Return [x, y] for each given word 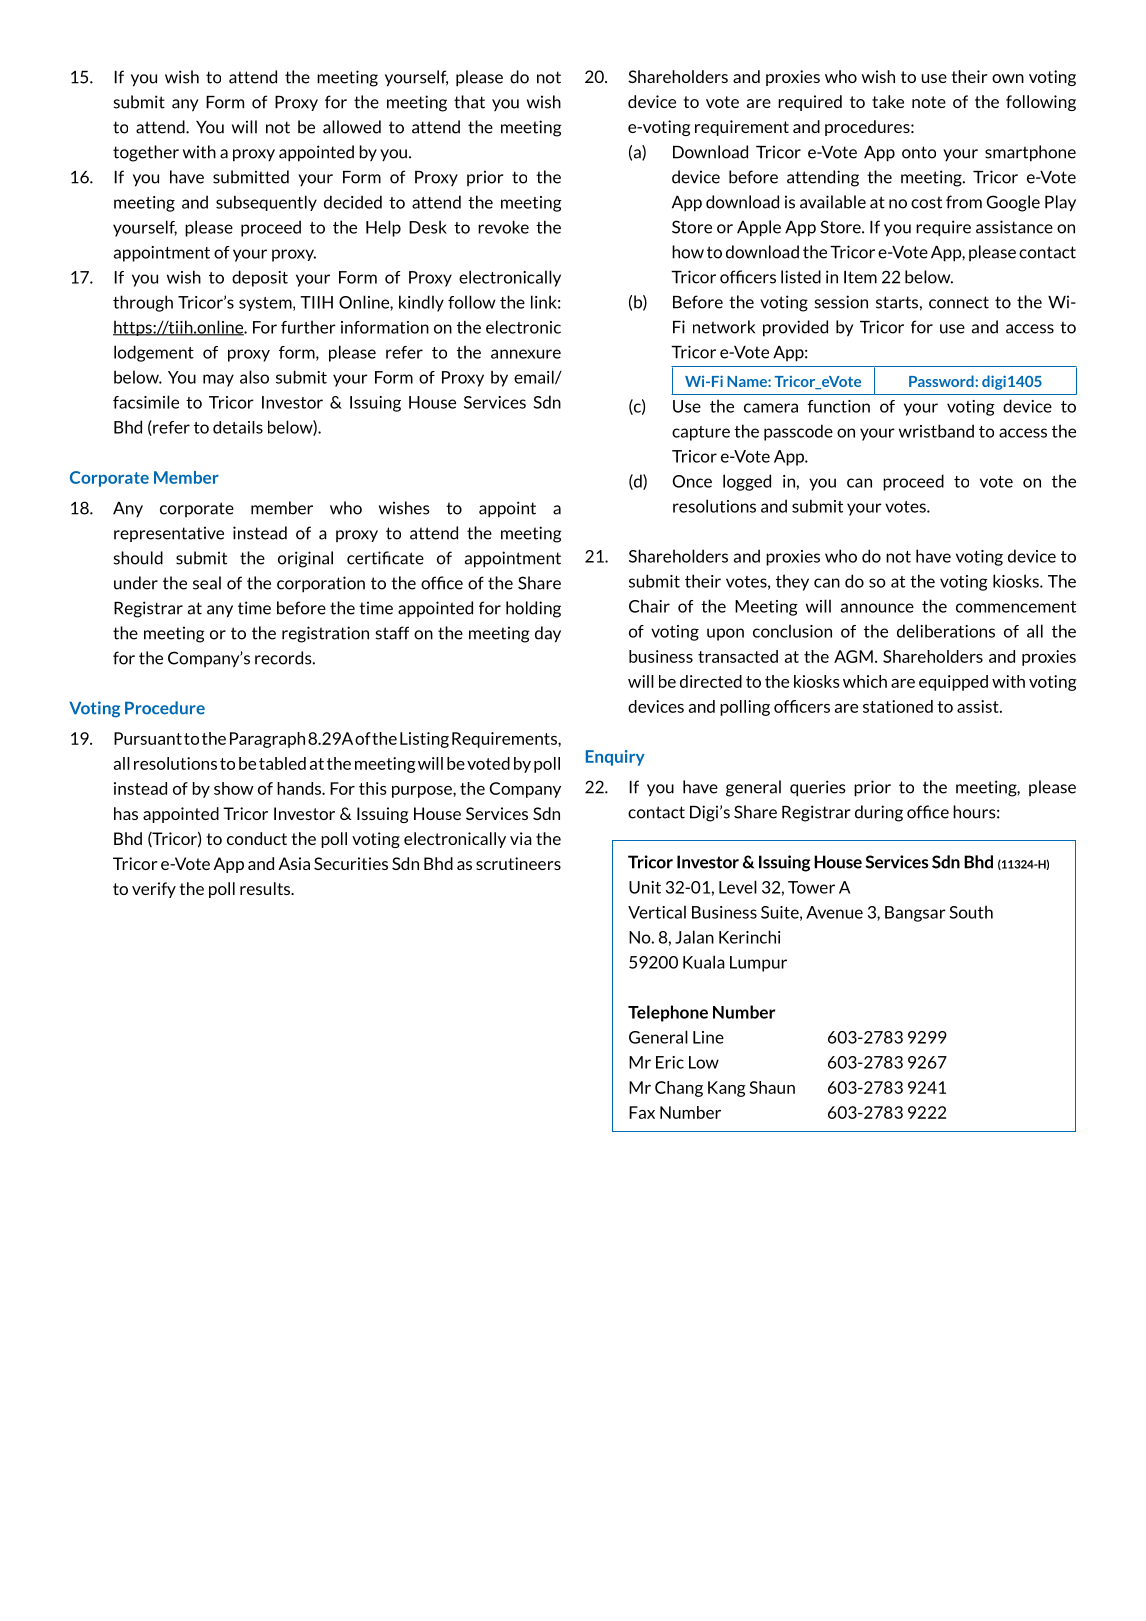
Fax [642, 1112]
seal [207, 583]
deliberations [946, 631]
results [266, 888]
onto [919, 152]
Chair [649, 606]
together [146, 153]
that [469, 102]
